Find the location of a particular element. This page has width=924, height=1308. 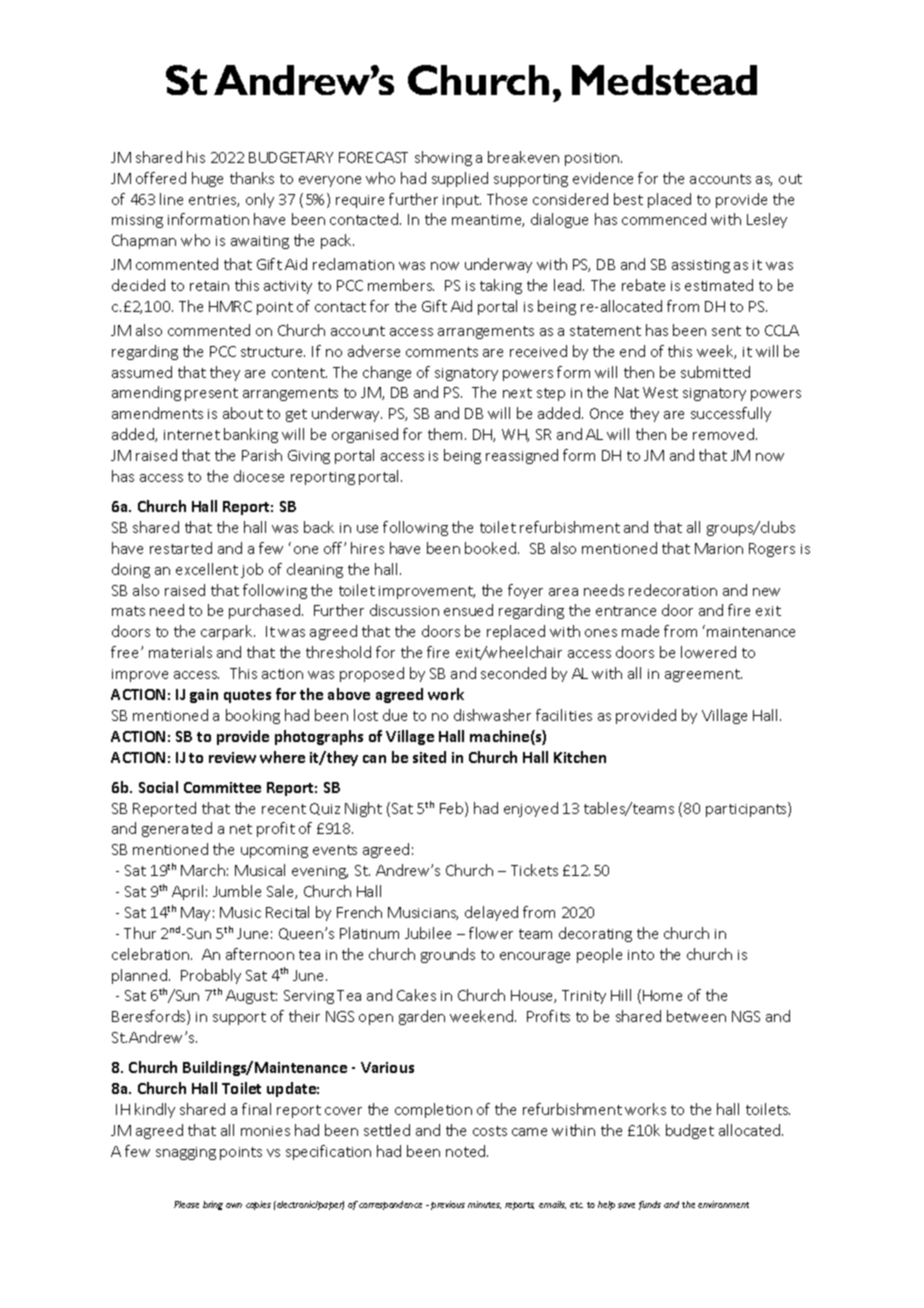

gain is located at coordinates (204, 696).
